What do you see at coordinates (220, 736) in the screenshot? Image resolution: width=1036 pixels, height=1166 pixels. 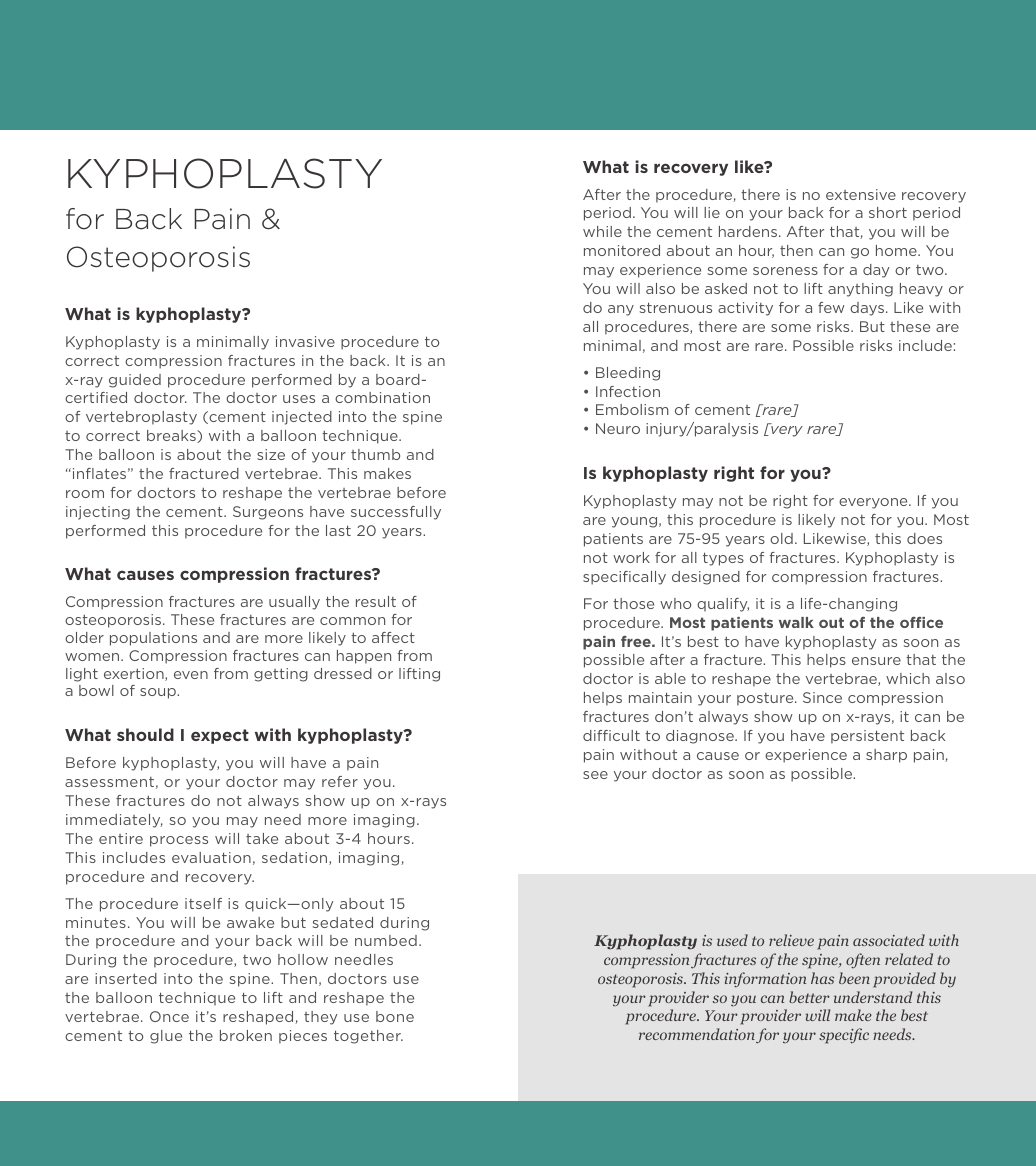 I see `expect` at bounding box center [220, 736].
